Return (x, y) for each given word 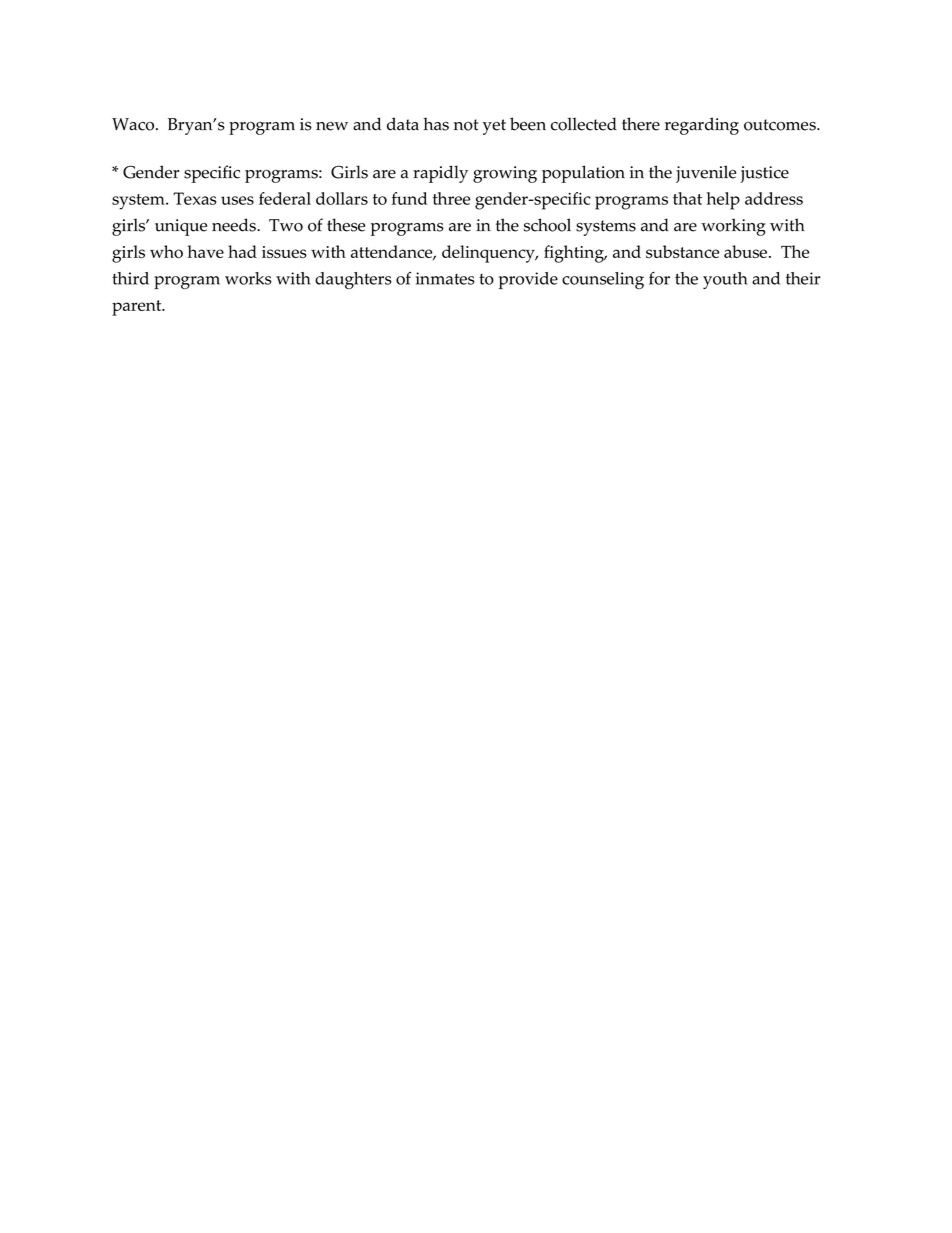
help (723, 201)
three (451, 198)
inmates (445, 278)
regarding (702, 126)
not (466, 125)
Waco (134, 124)
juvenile (706, 174)
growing (505, 174)
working (733, 227)
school (547, 225)
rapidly (440, 174)
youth (725, 280)
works (248, 278)
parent (138, 308)
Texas (194, 198)
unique (181, 227)
